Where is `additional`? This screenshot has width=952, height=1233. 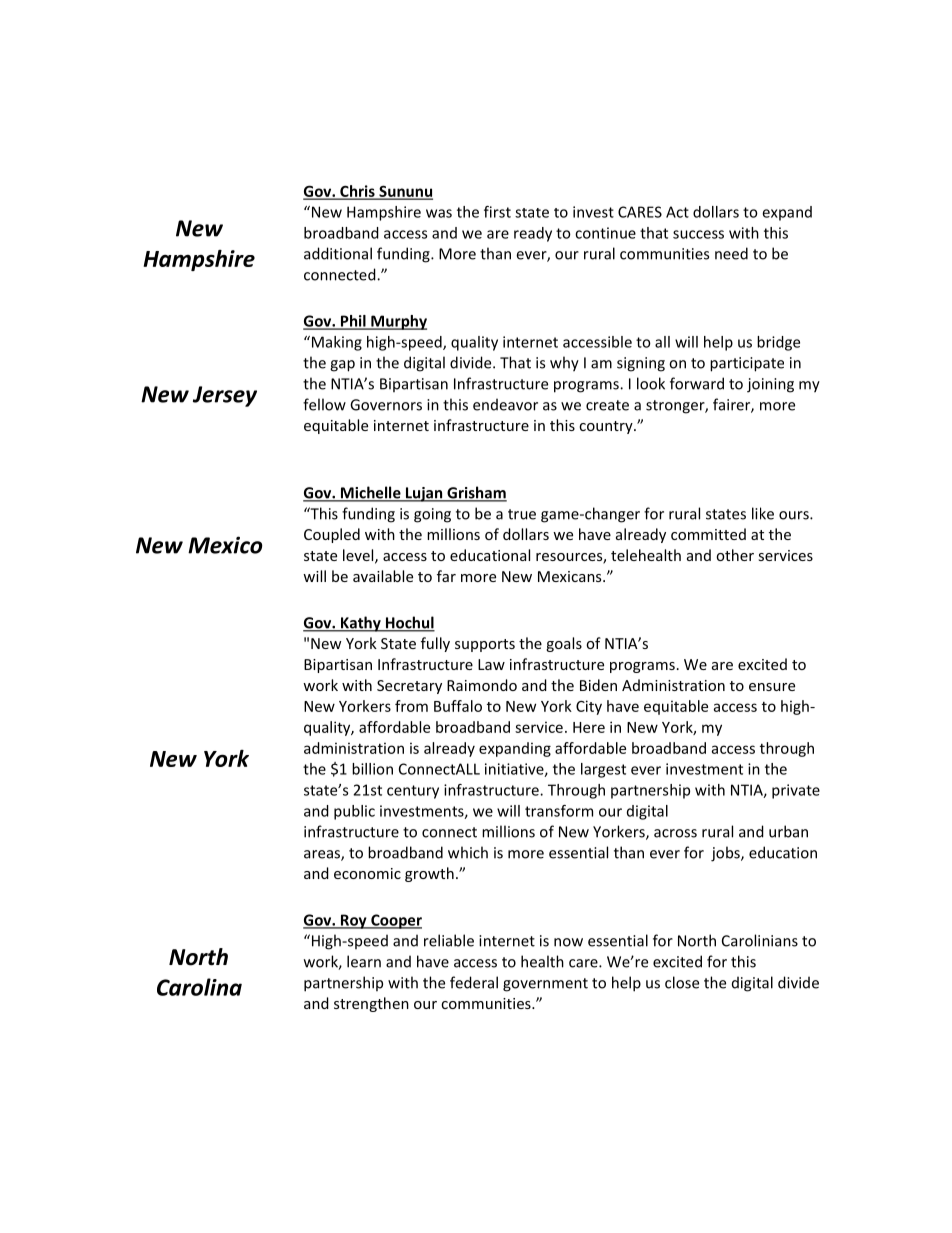 additional is located at coordinates (338, 253).
